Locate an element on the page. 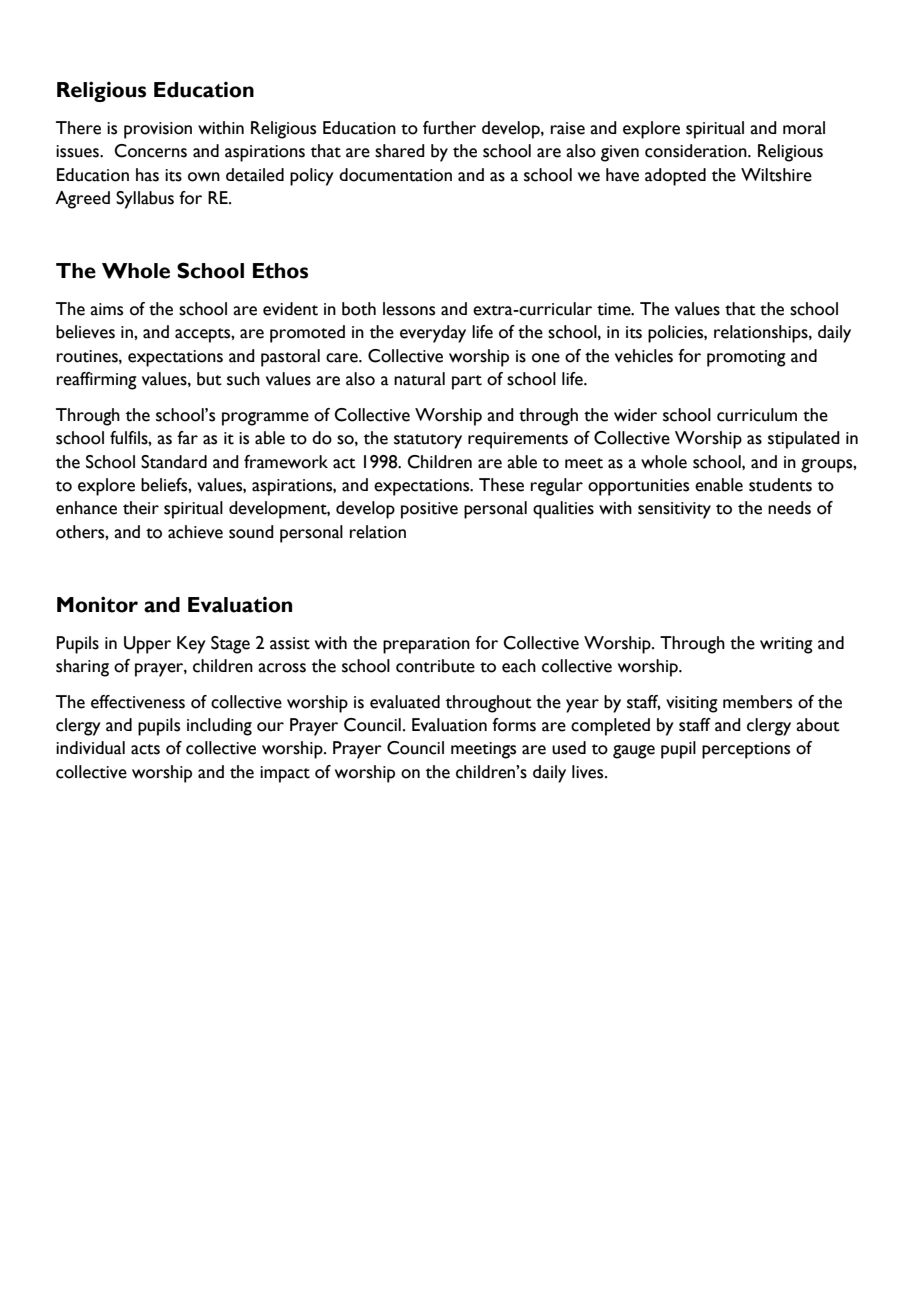  consideration is located at coordinates (697, 151).
